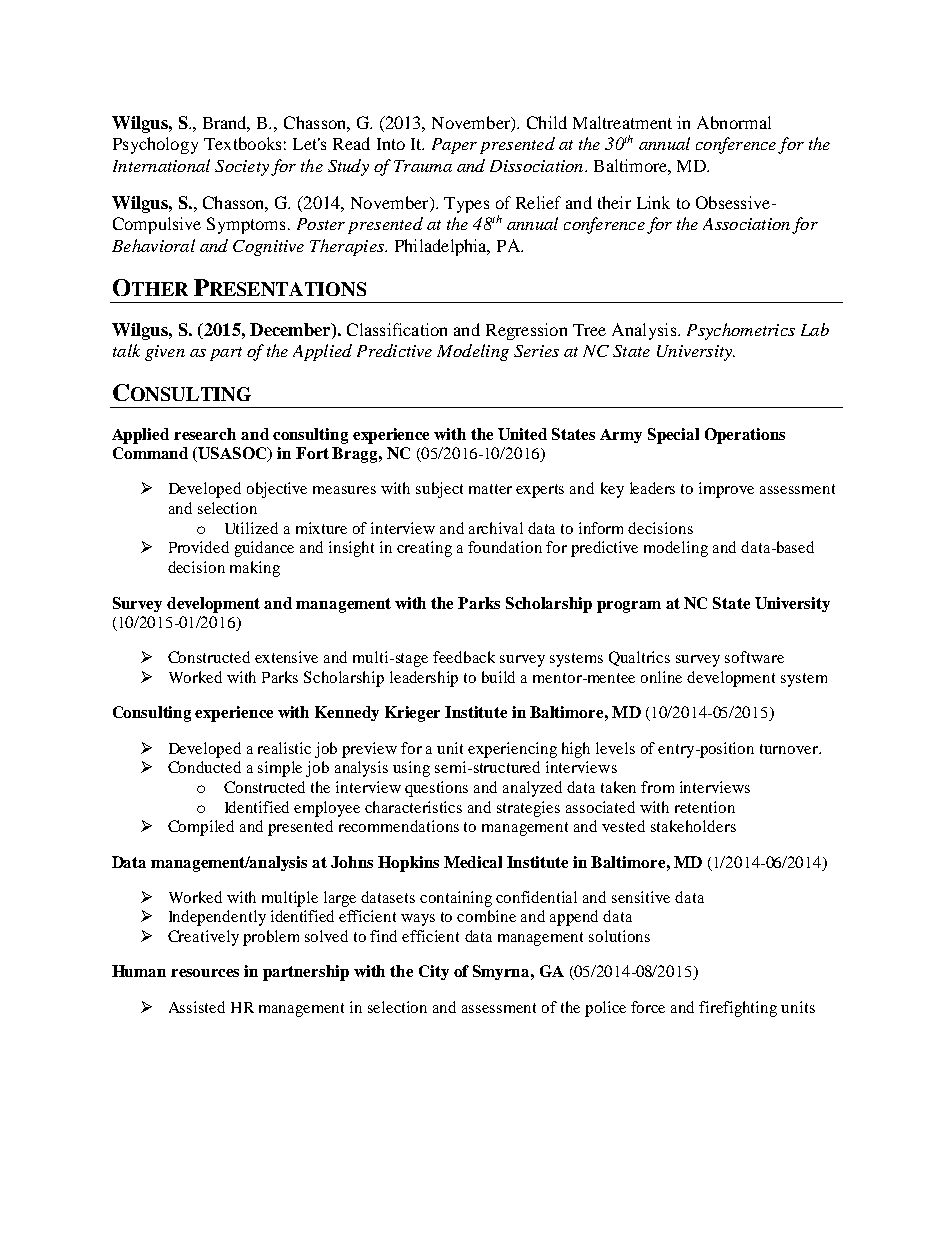 The image size is (952, 1233). I want to click on Abnormal, so click(734, 122).
